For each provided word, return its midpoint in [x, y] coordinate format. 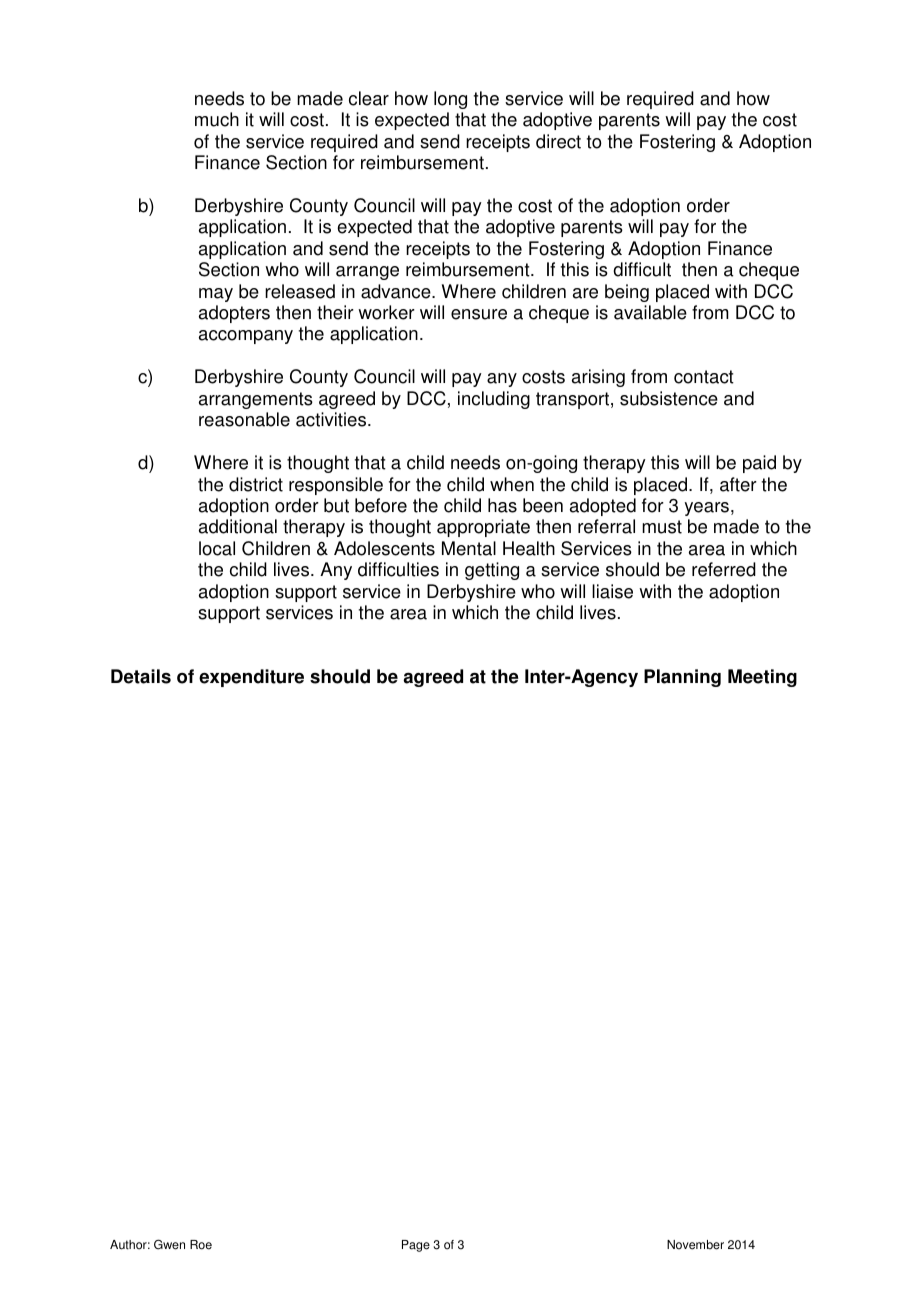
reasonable [244, 419]
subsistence [669, 398]
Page [416, 1246]
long [450, 100]
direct [558, 141]
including [494, 400]
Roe [201, 1245]
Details [141, 676]
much [217, 119]
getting [492, 571]
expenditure [251, 678]
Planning [682, 678]
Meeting [762, 678]
